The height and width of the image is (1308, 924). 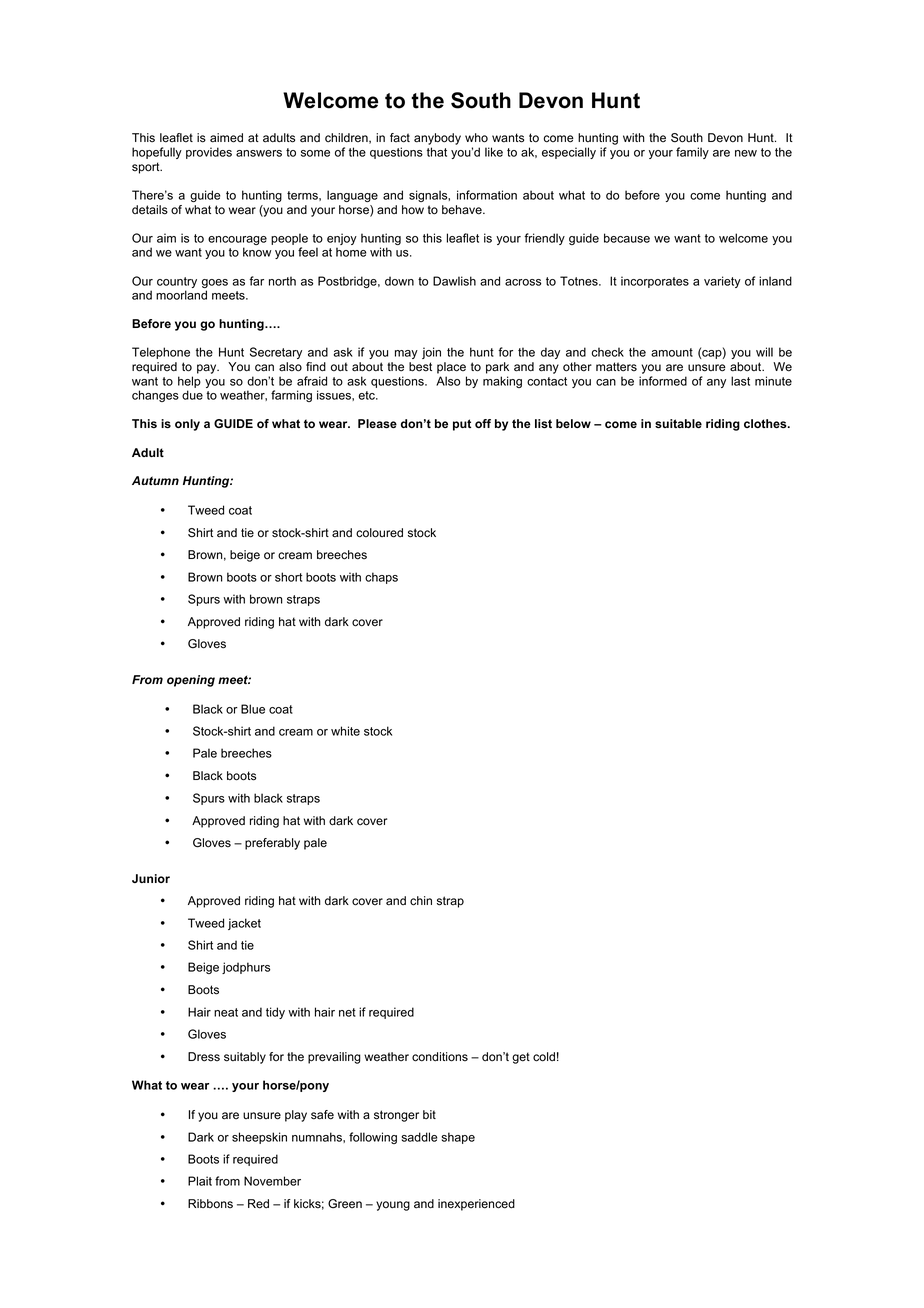 I want to click on family, so click(x=692, y=153).
